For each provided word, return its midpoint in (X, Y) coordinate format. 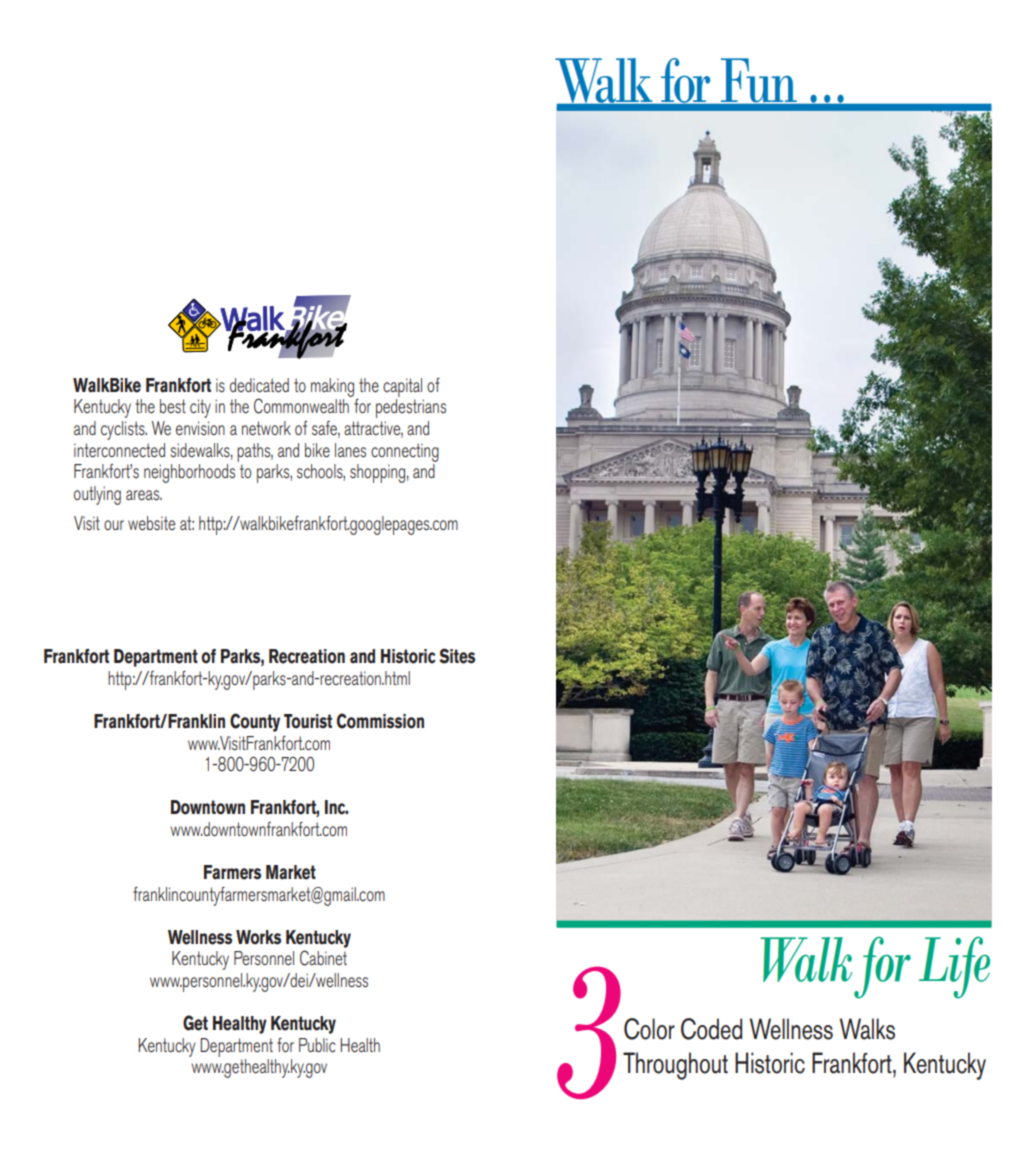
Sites (457, 656)
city (200, 408)
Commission (380, 721)
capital (402, 387)
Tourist (308, 721)
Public (317, 1045)
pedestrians (411, 408)
